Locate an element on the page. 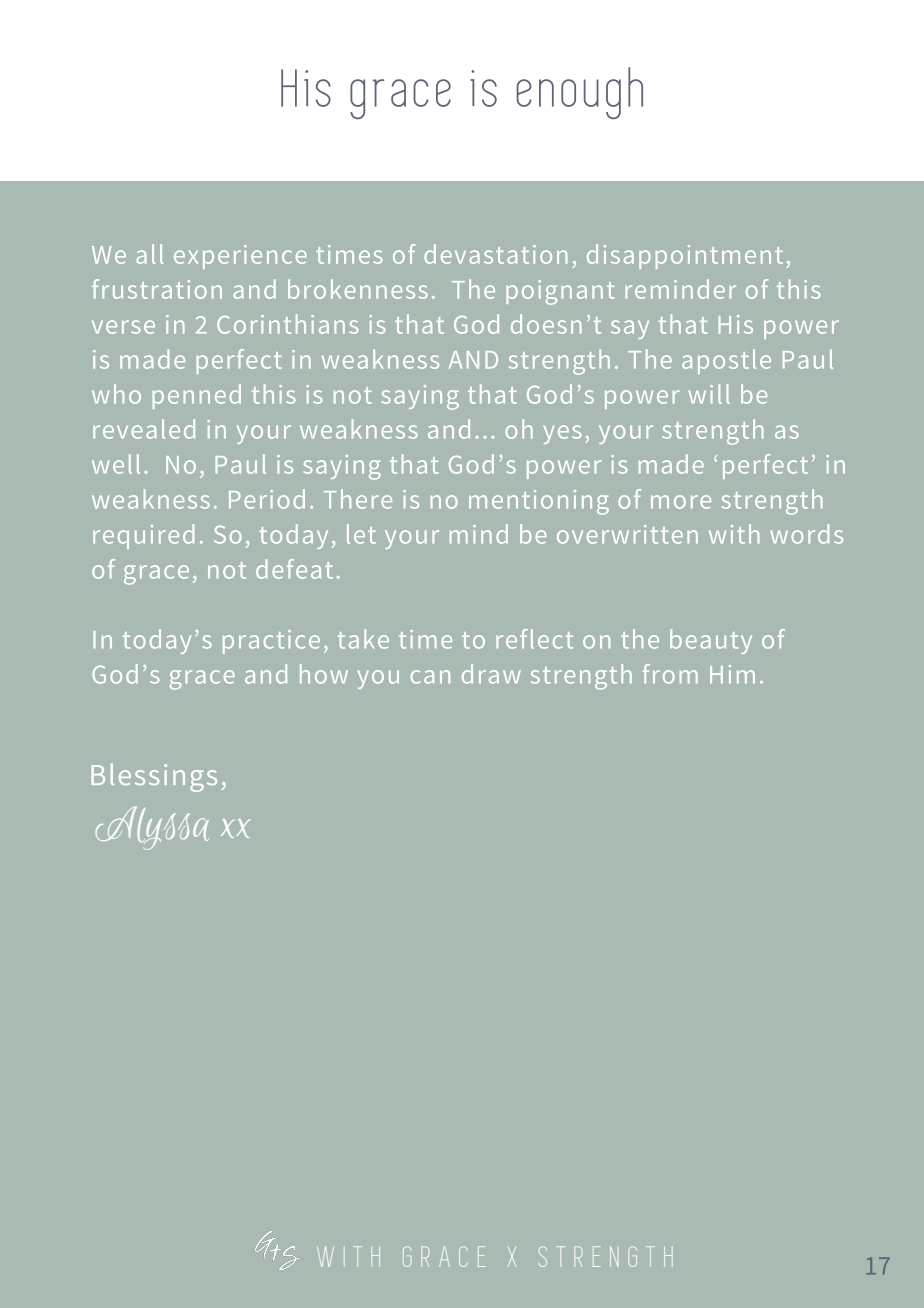 Image resolution: width=924 pixels, height=1308 pixels. enough is located at coordinates (579, 93).
